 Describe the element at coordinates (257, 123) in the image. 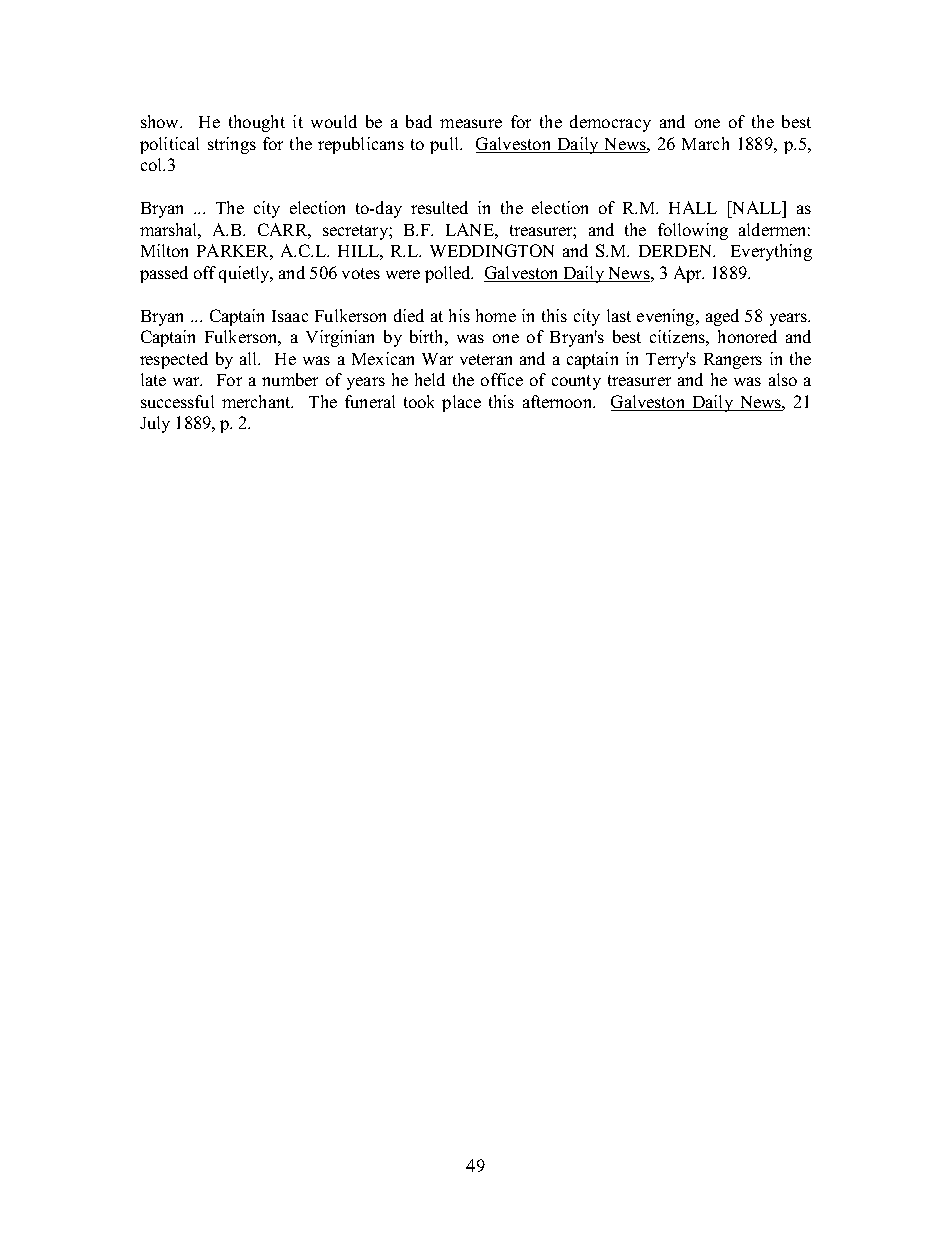

I see `thought` at that location.
